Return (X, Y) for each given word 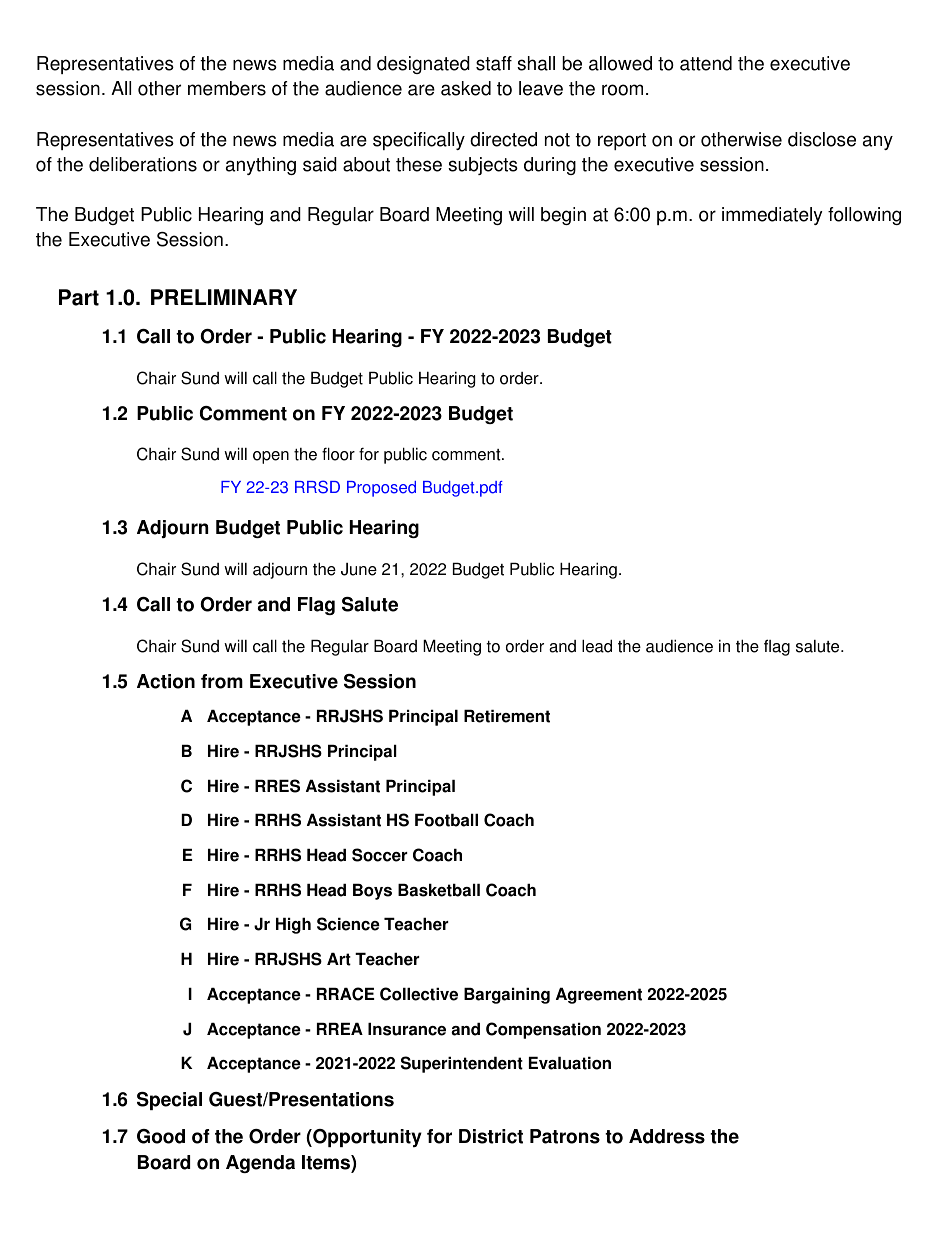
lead (597, 646)
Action (166, 681)
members (227, 88)
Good (161, 1136)
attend (706, 63)
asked (466, 88)
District (491, 1136)
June (359, 569)
